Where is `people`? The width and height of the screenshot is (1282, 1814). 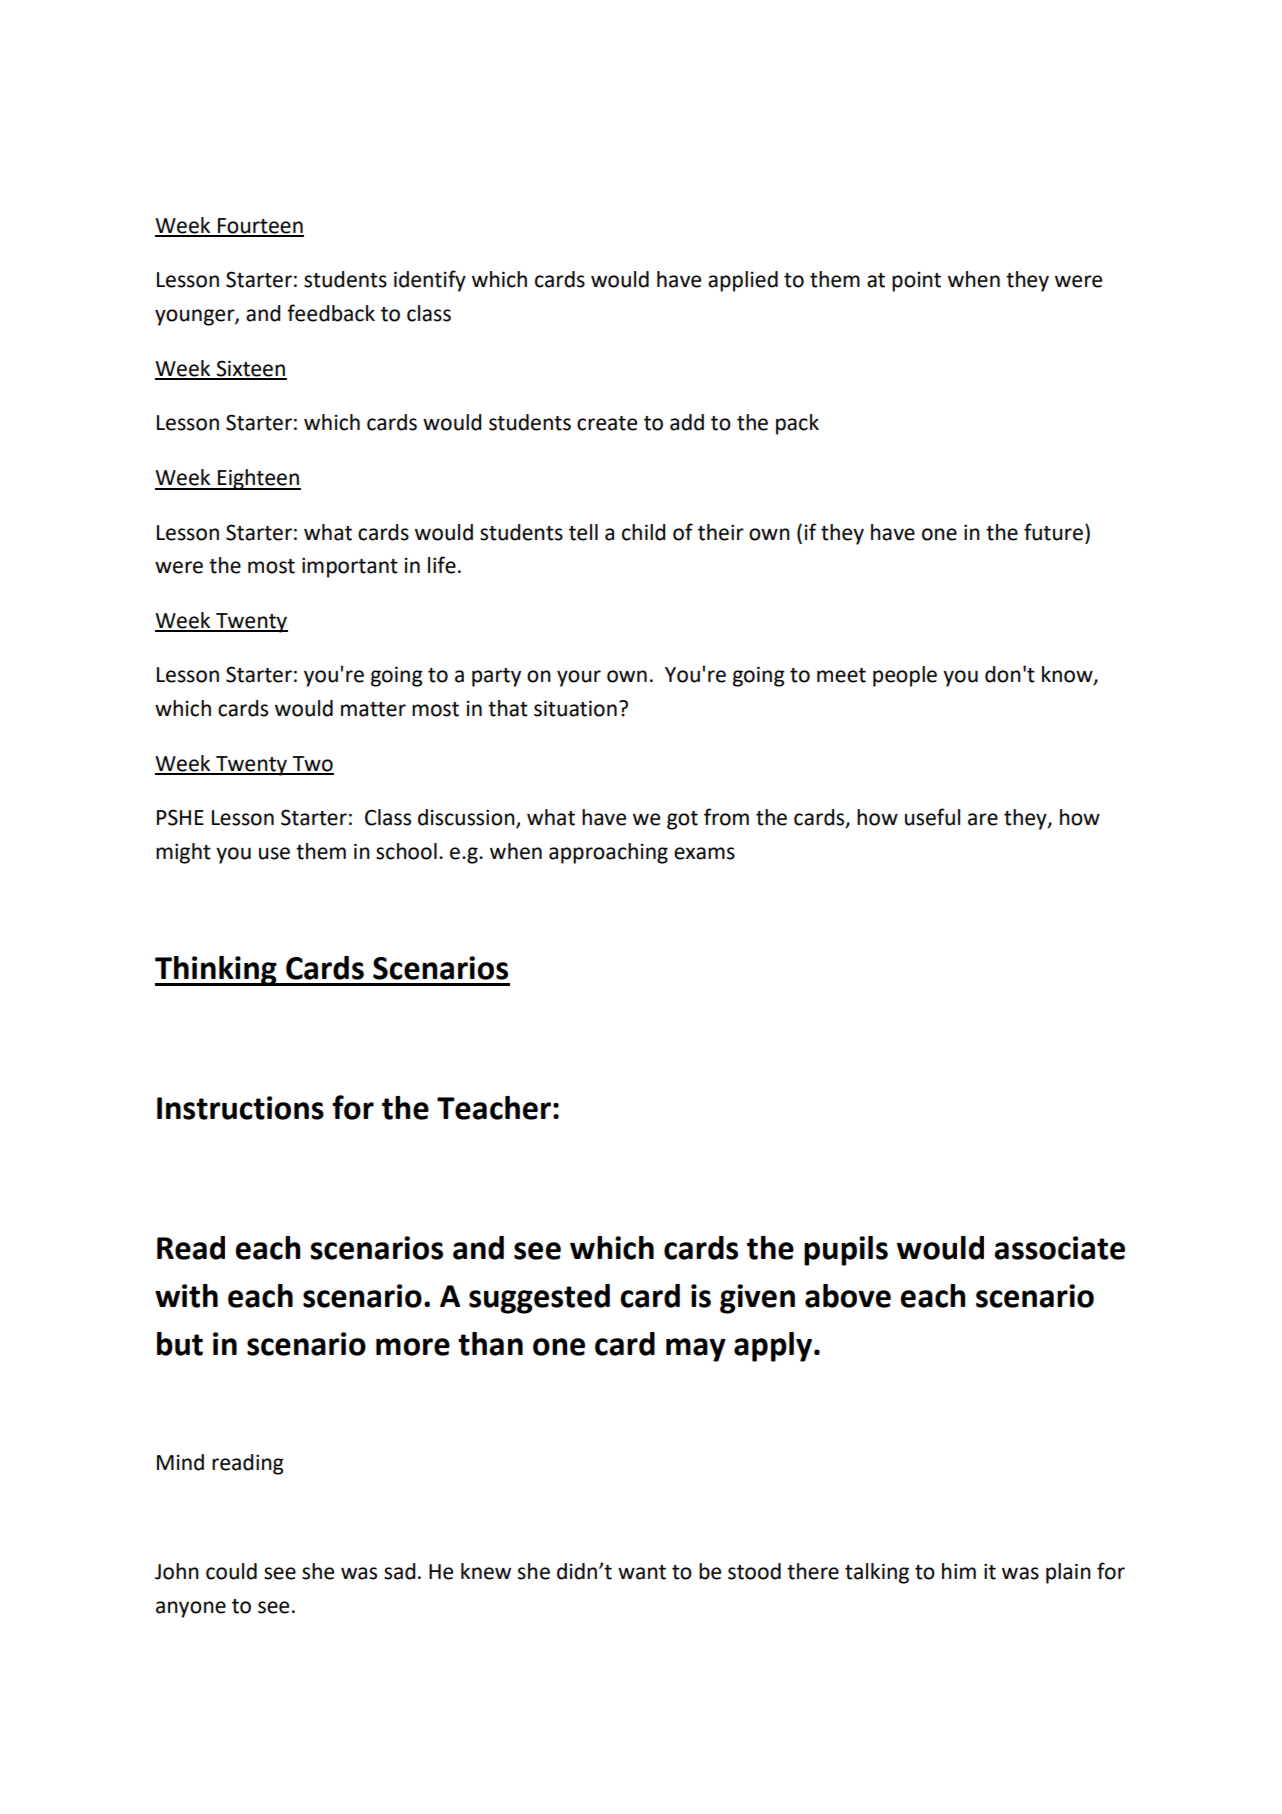
people is located at coordinates (905, 676).
